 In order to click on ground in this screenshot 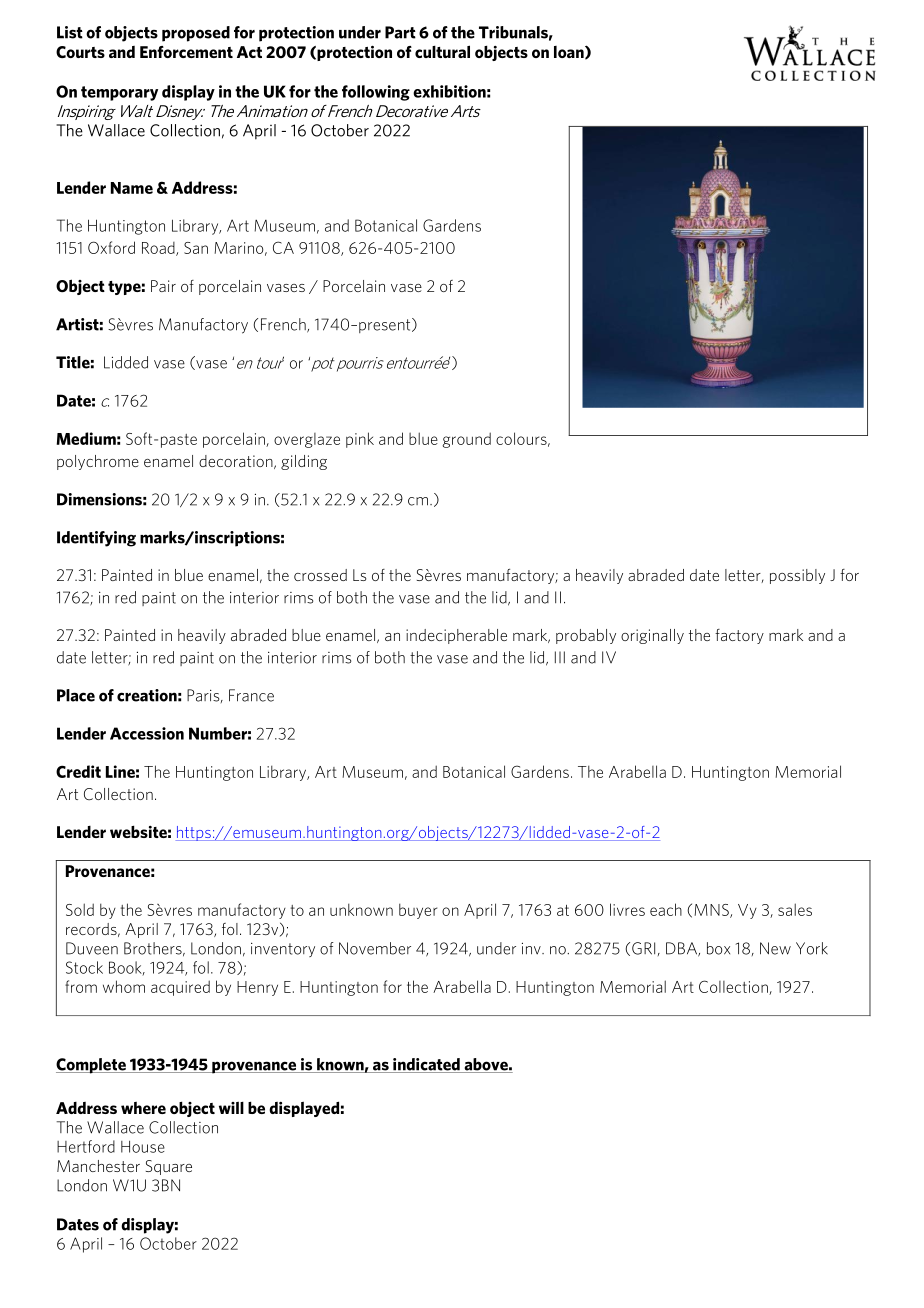, I will do `click(466, 440)`.
